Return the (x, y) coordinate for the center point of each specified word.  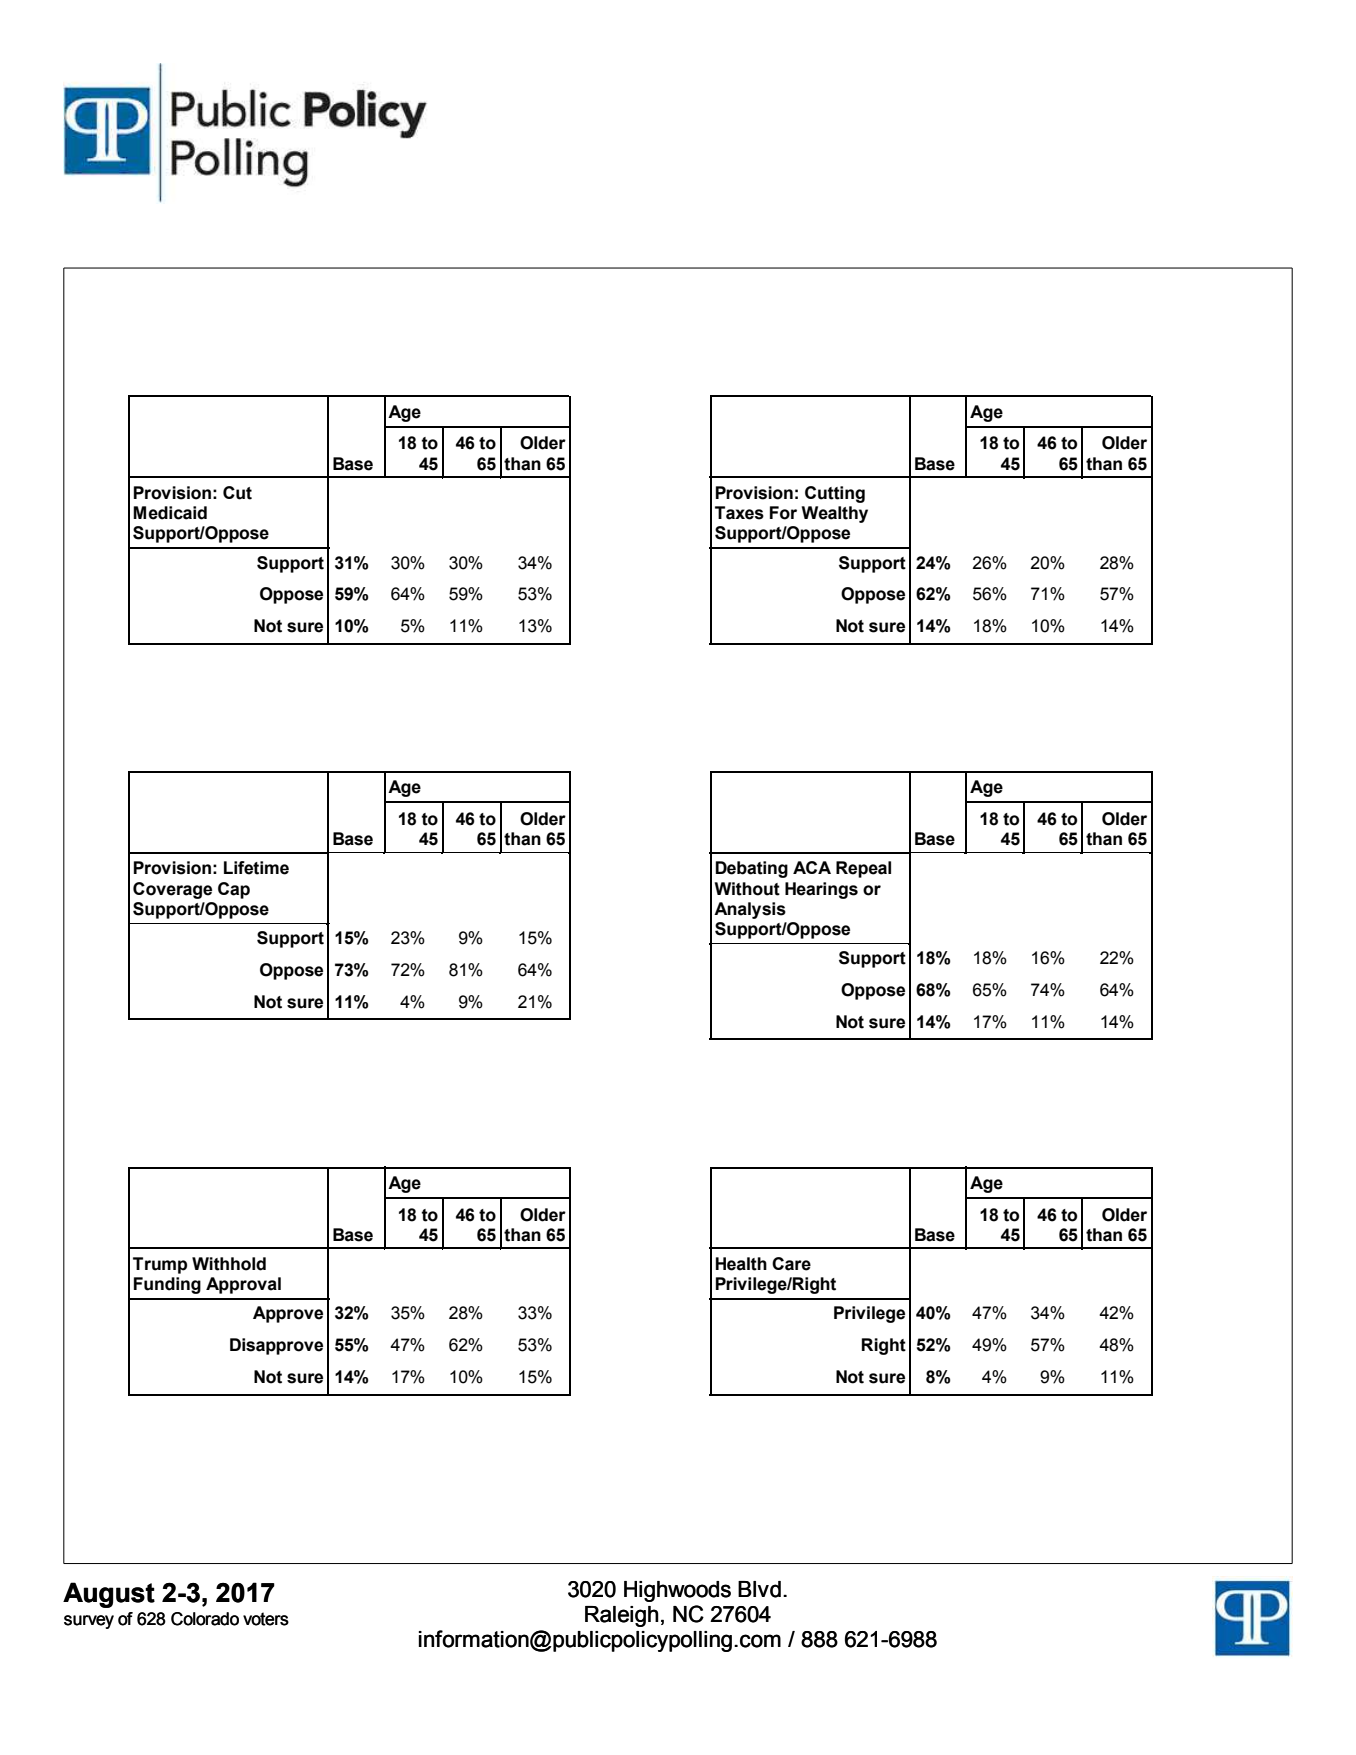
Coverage (172, 890)
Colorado (205, 1619)
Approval (243, 1285)
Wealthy (835, 514)
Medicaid (170, 513)
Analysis (750, 910)
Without (747, 889)
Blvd (759, 1589)
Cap (234, 890)
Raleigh (622, 1616)
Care (791, 1264)
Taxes (739, 513)
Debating (751, 869)
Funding (167, 1285)
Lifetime (256, 868)
